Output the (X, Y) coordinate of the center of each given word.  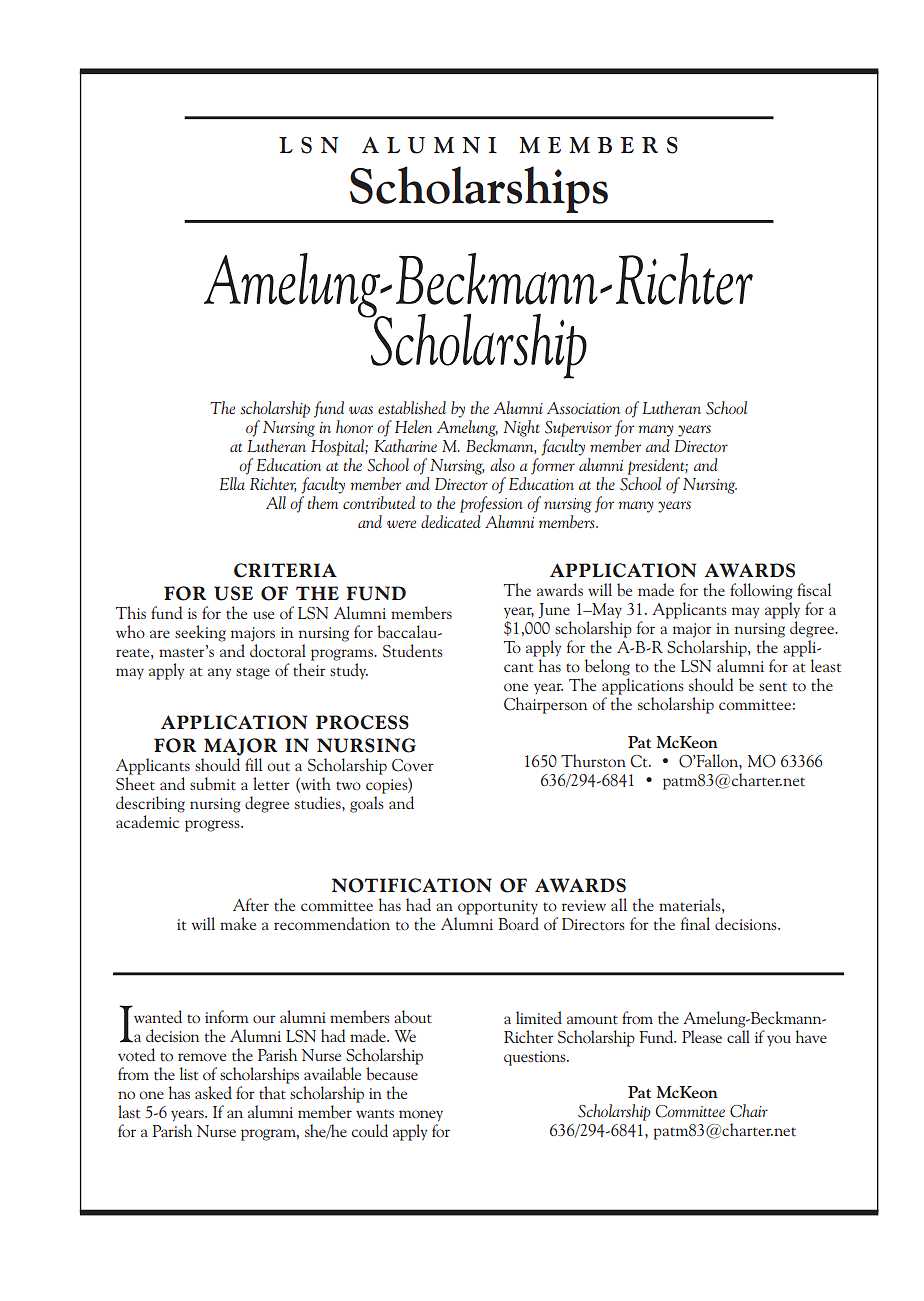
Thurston (593, 760)
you (779, 1041)
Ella (232, 483)
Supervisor (578, 429)
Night (522, 428)
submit (213, 783)
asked (213, 1092)
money (421, 1116)
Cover (413, 765)
